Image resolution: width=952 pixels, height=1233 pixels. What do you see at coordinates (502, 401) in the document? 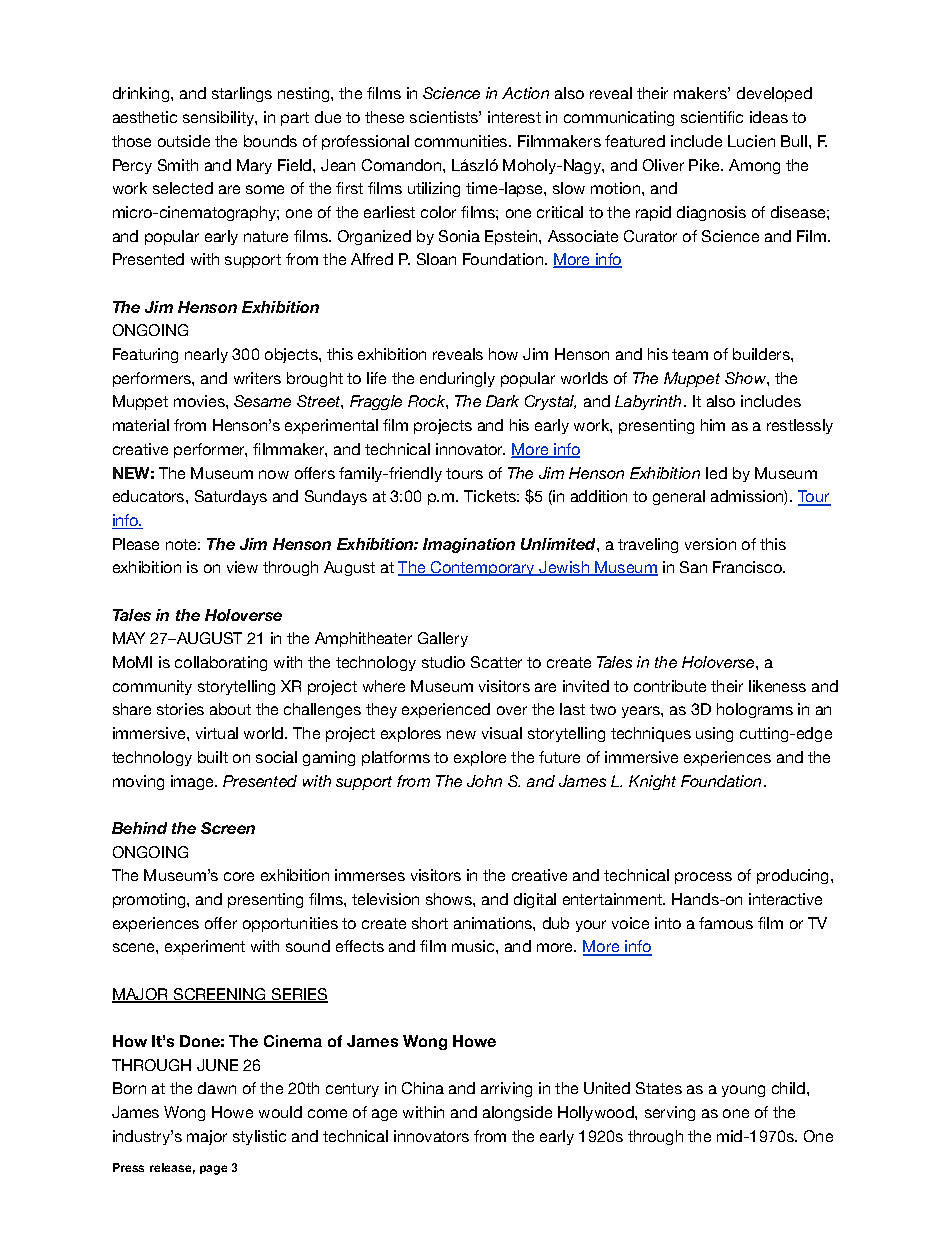
I see `Dark` at bounding box center [502, 401].
